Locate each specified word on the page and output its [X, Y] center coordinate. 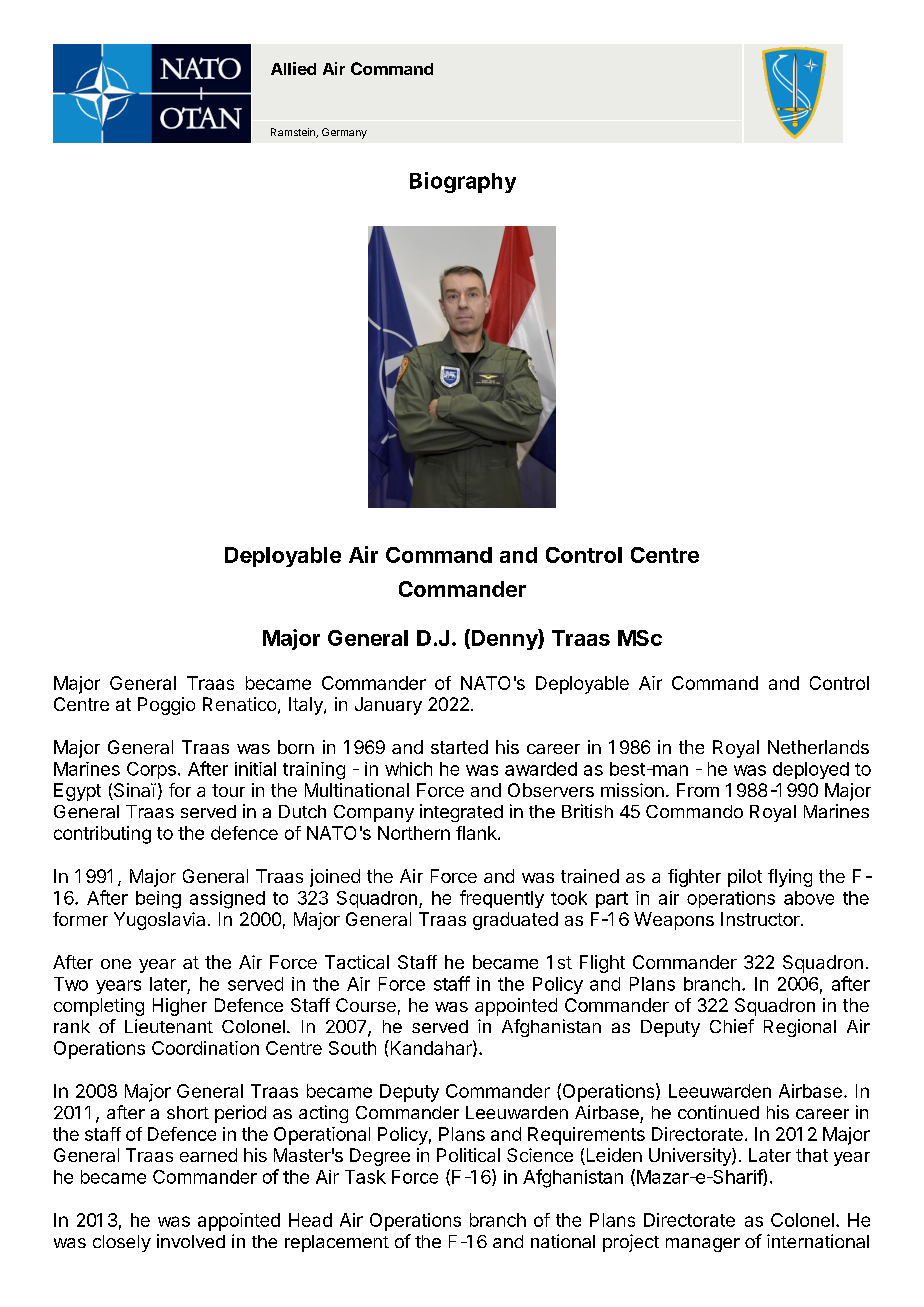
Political [468, 1155]
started [459, 747]
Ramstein [294, 133]
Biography [463, 182]
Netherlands [818, 747]
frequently [502, 899]
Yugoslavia [159, 921]
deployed [811, 770]
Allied [293, 68]
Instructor [761, 919]
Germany [344, 133]
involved [191, 1241]
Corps [151, 770]
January [388, 706]
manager [703, 1245]
